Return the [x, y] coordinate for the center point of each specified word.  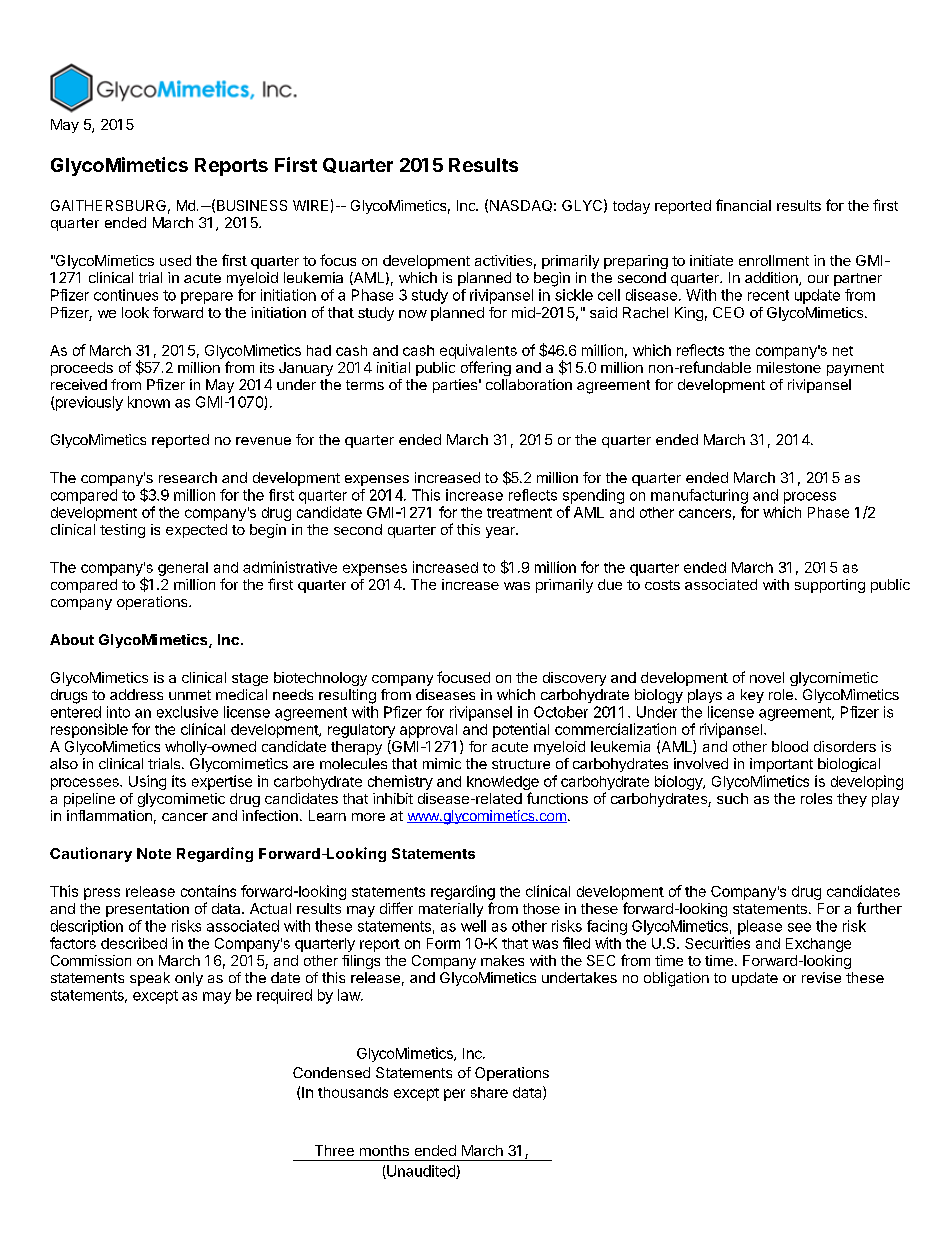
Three [334, 1150]
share [489, 1092]
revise [821, 977]
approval [428, 731]
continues [126, 295]
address [136, 694]
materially [451, 910]
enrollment [774, 260]
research [188, 477]
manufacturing [699, 496]
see [799, 927]
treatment [519, 513]
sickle [574, 295]
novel [767, 677]
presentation [147, 910]
